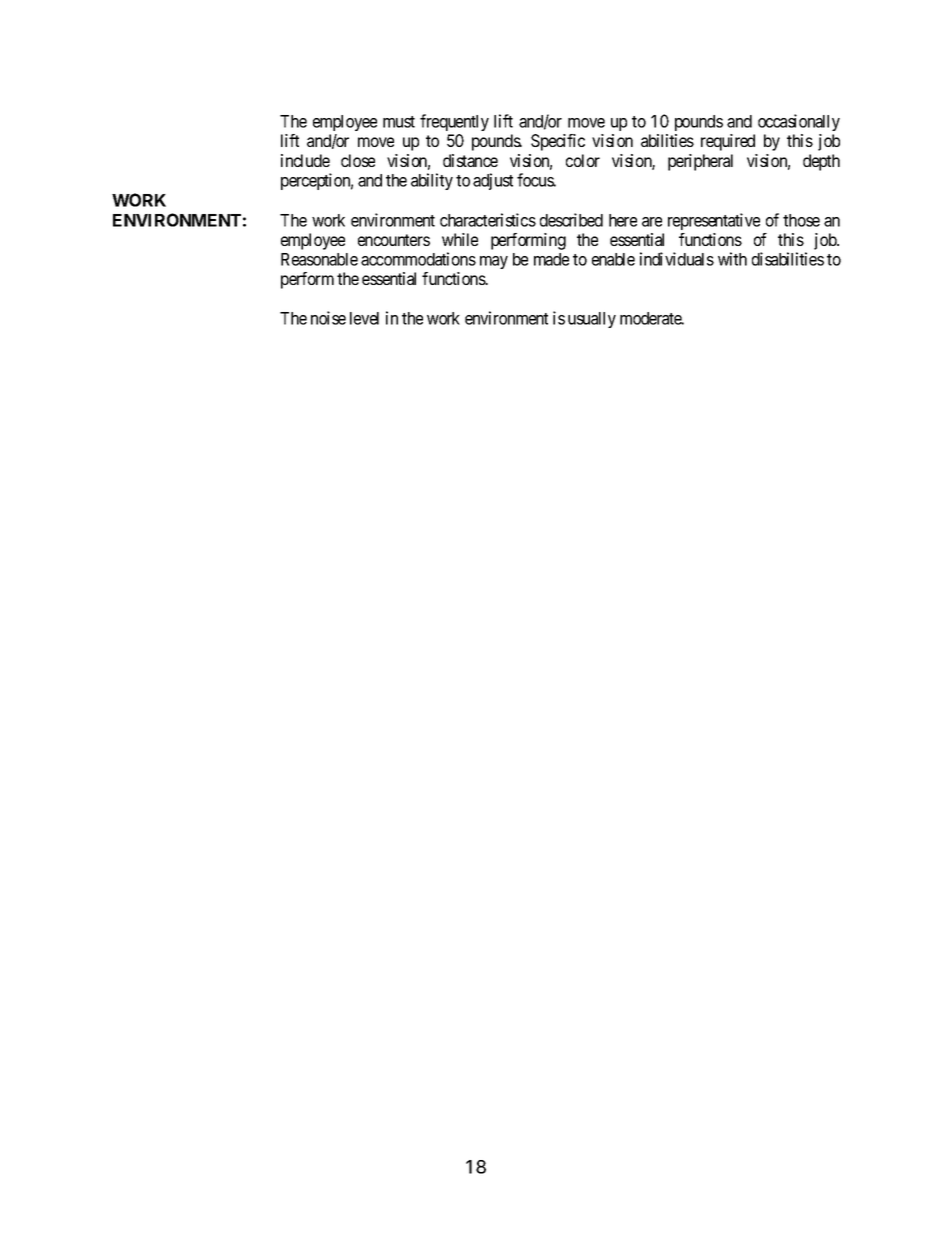 This image has height=1233, width=952. I want to click on usually, so click(592, 320).
